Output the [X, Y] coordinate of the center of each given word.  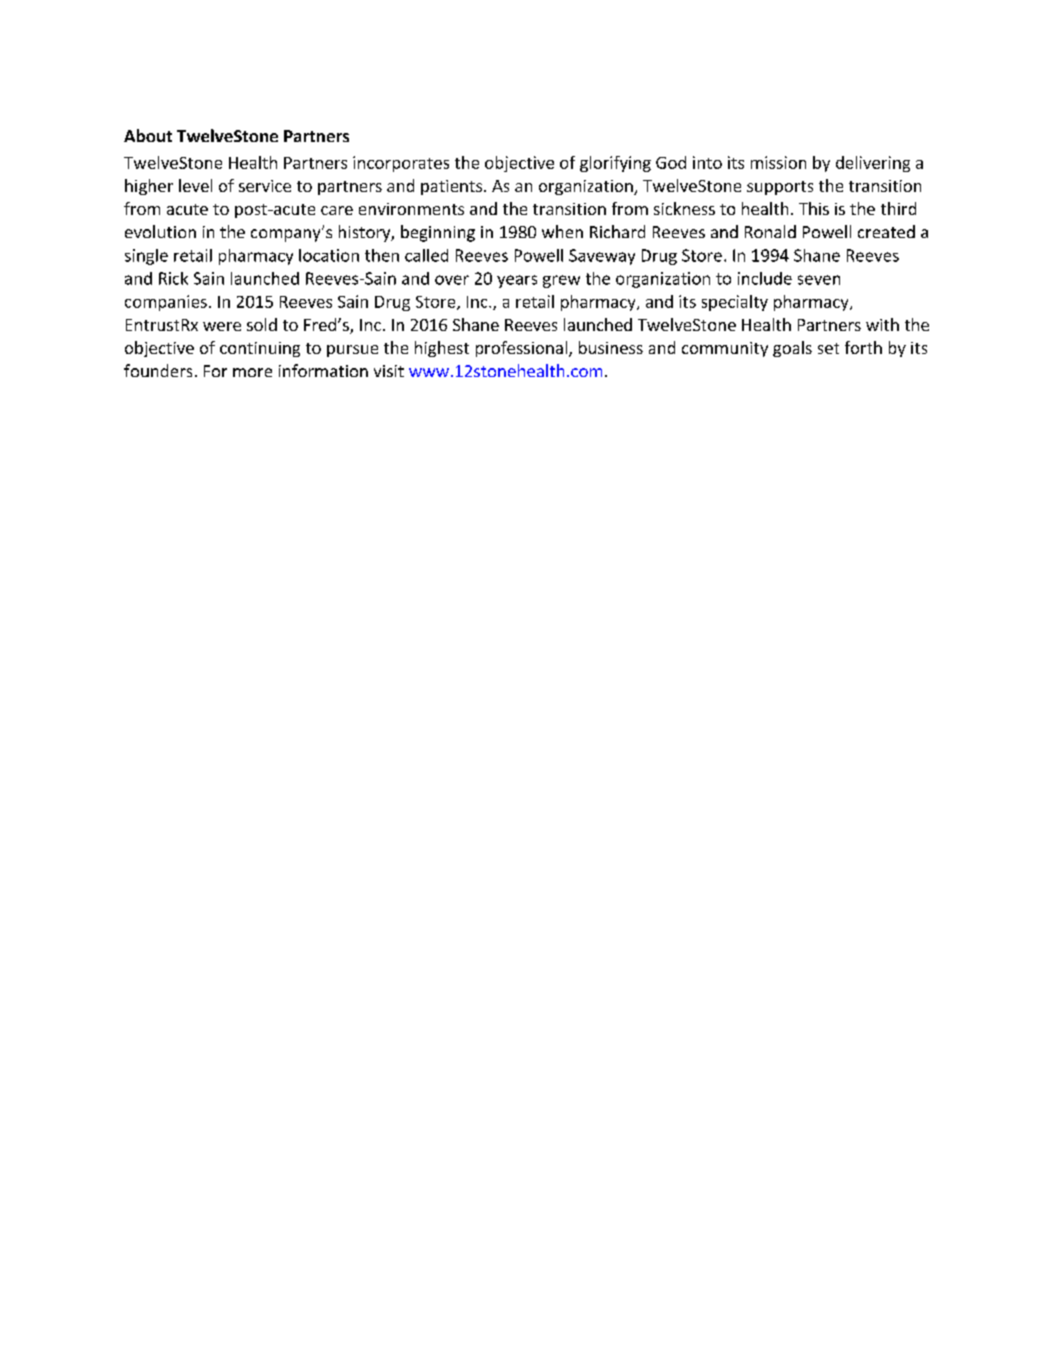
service [265, 186]
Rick [173, 278]
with [882, 324]
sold [262, 324]
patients [453, 187]
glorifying [615, 164]
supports [780, 188]
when [562, 231]
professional [523, 349]
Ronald [770, 231]
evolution [160, 231]
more [252, 372]
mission [778, 162]
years [517, 281]
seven [819, 280]
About [148, 135]
